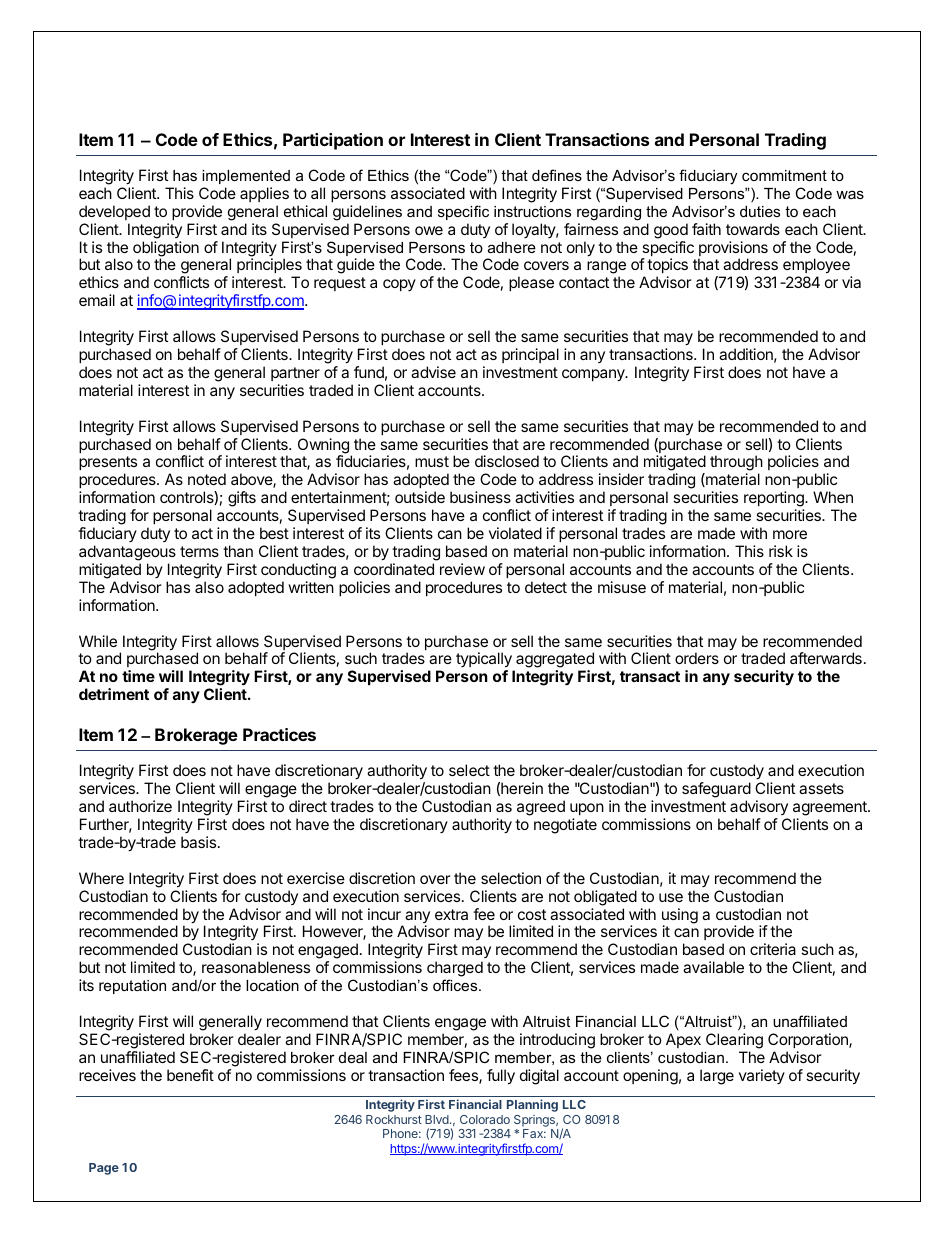  I want to click on instructions, so click(532, 211).
